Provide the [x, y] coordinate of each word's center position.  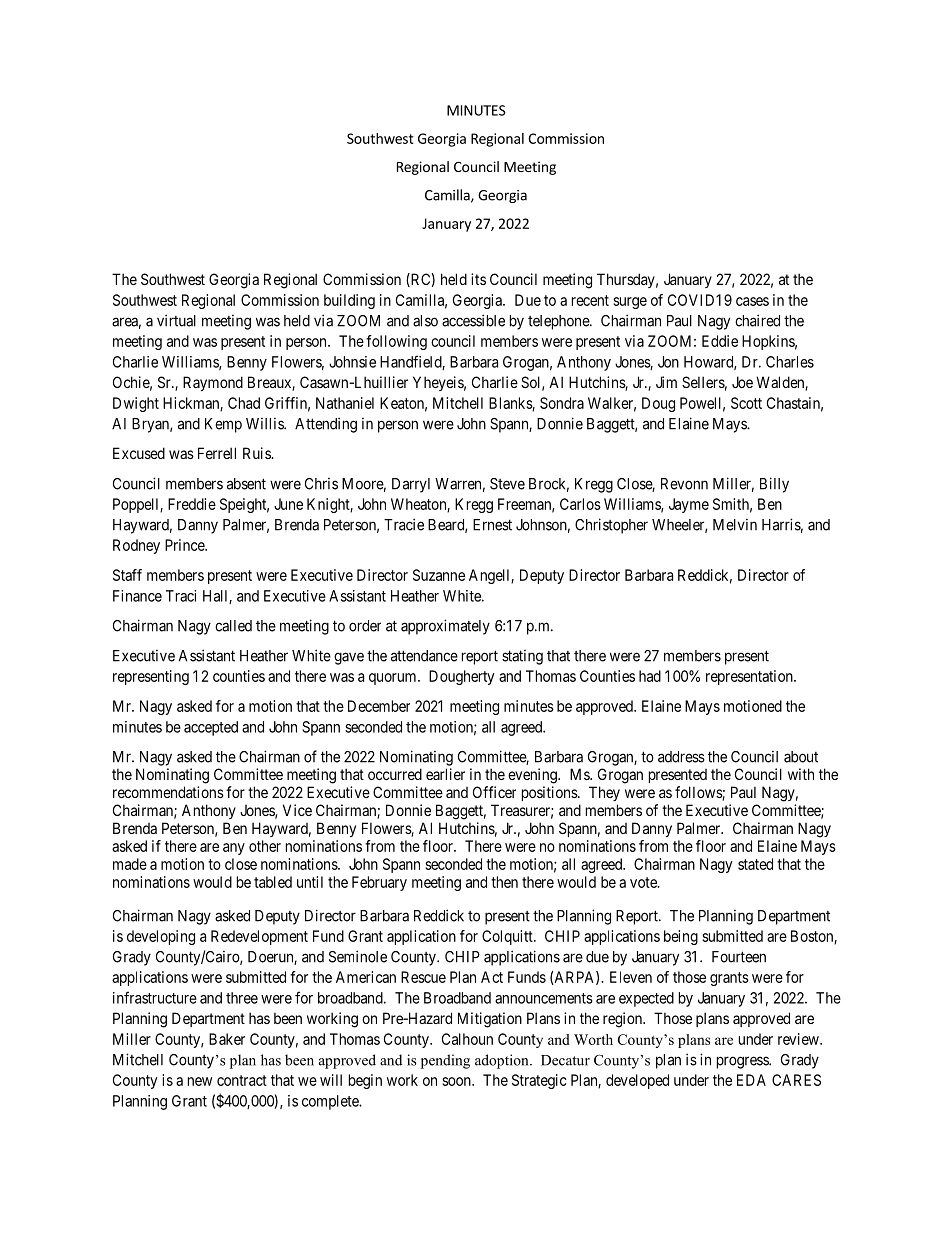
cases [752, 301]
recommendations [168, 792]
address [681, 757]
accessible [473, 320]
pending [445, 1061]
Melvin [735, 525]
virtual [176, 320]
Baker [227, 1039]
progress [743, 1062]
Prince [185, 545]
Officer [494, 792]
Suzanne [439, 575]
